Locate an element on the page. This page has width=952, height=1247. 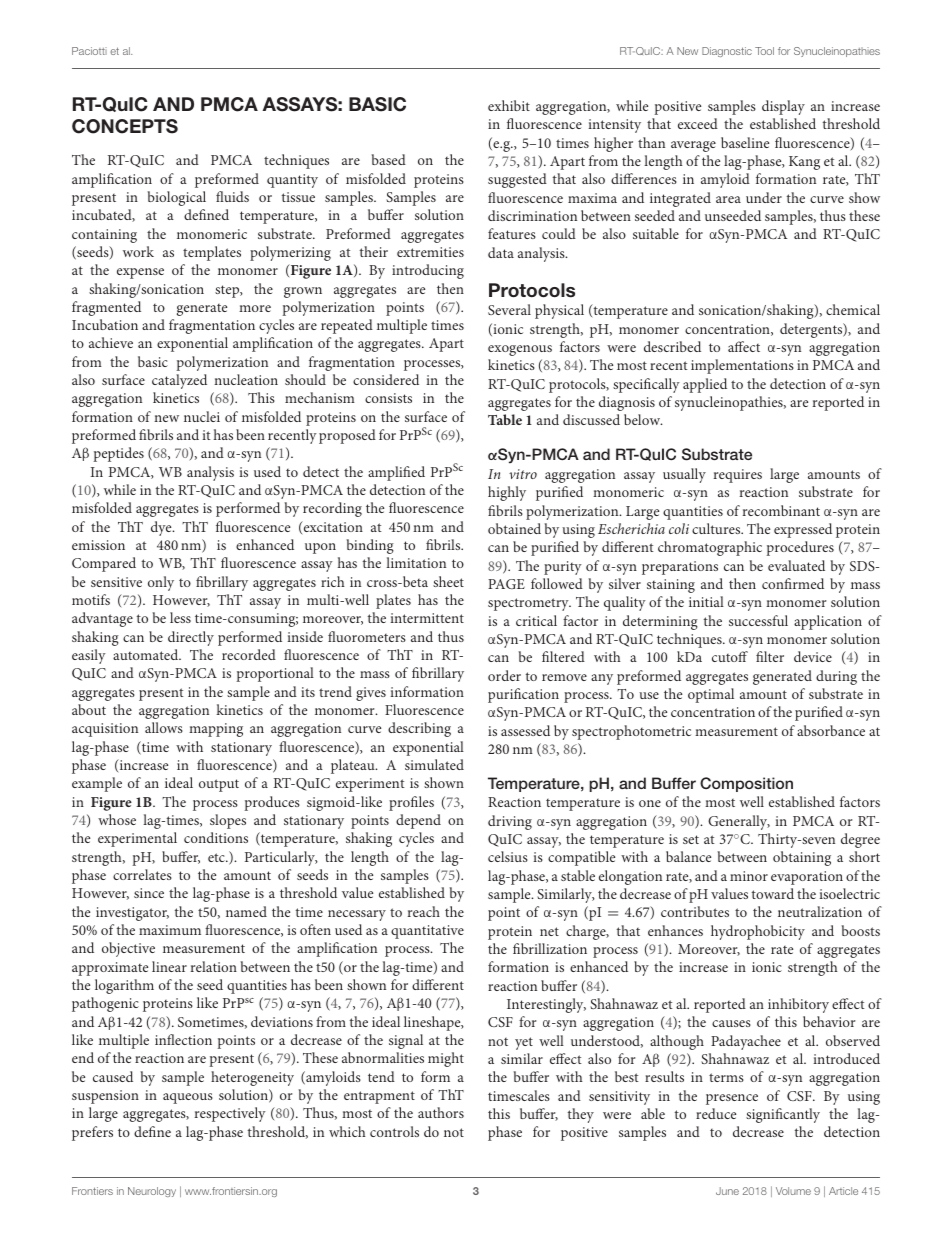
CONCEPTS is located at coordinates (125, 126).
